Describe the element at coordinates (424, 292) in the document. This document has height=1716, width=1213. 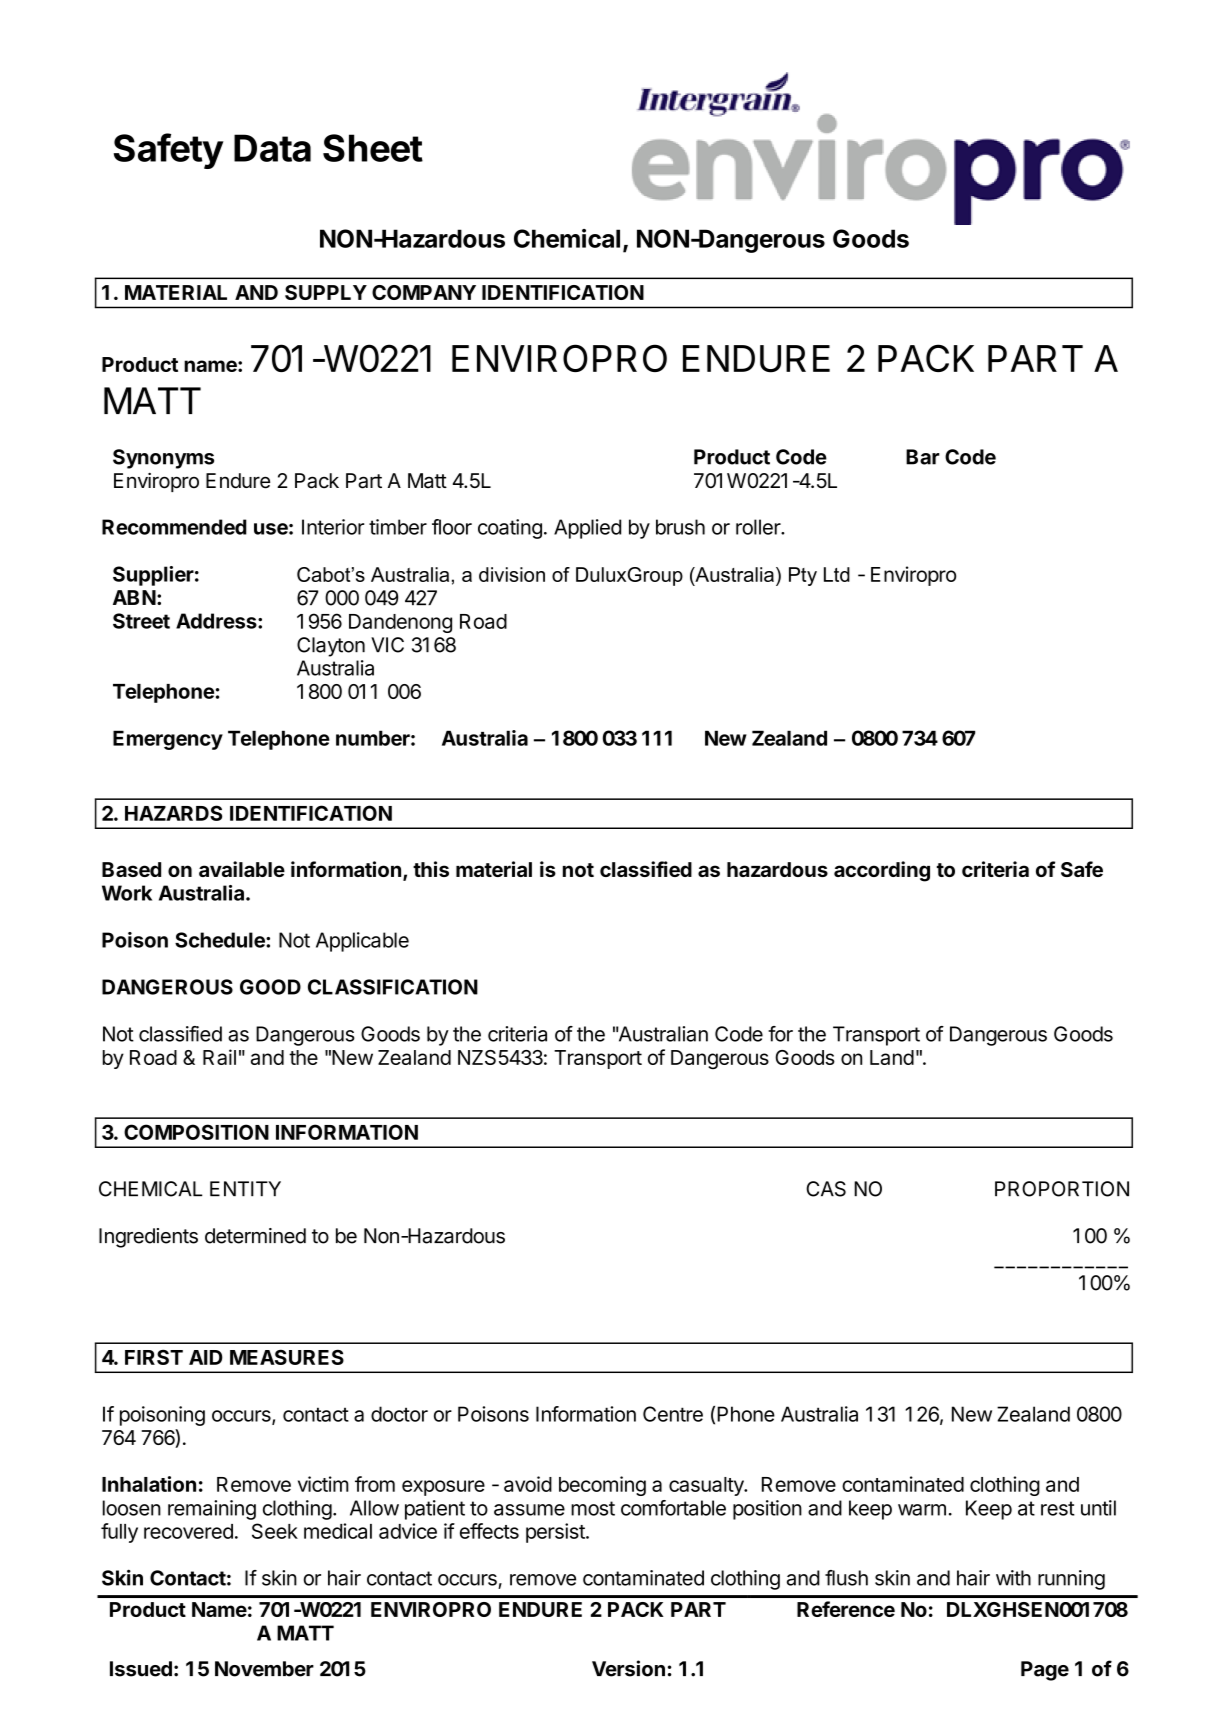
I see `COMPANY` at that location.
